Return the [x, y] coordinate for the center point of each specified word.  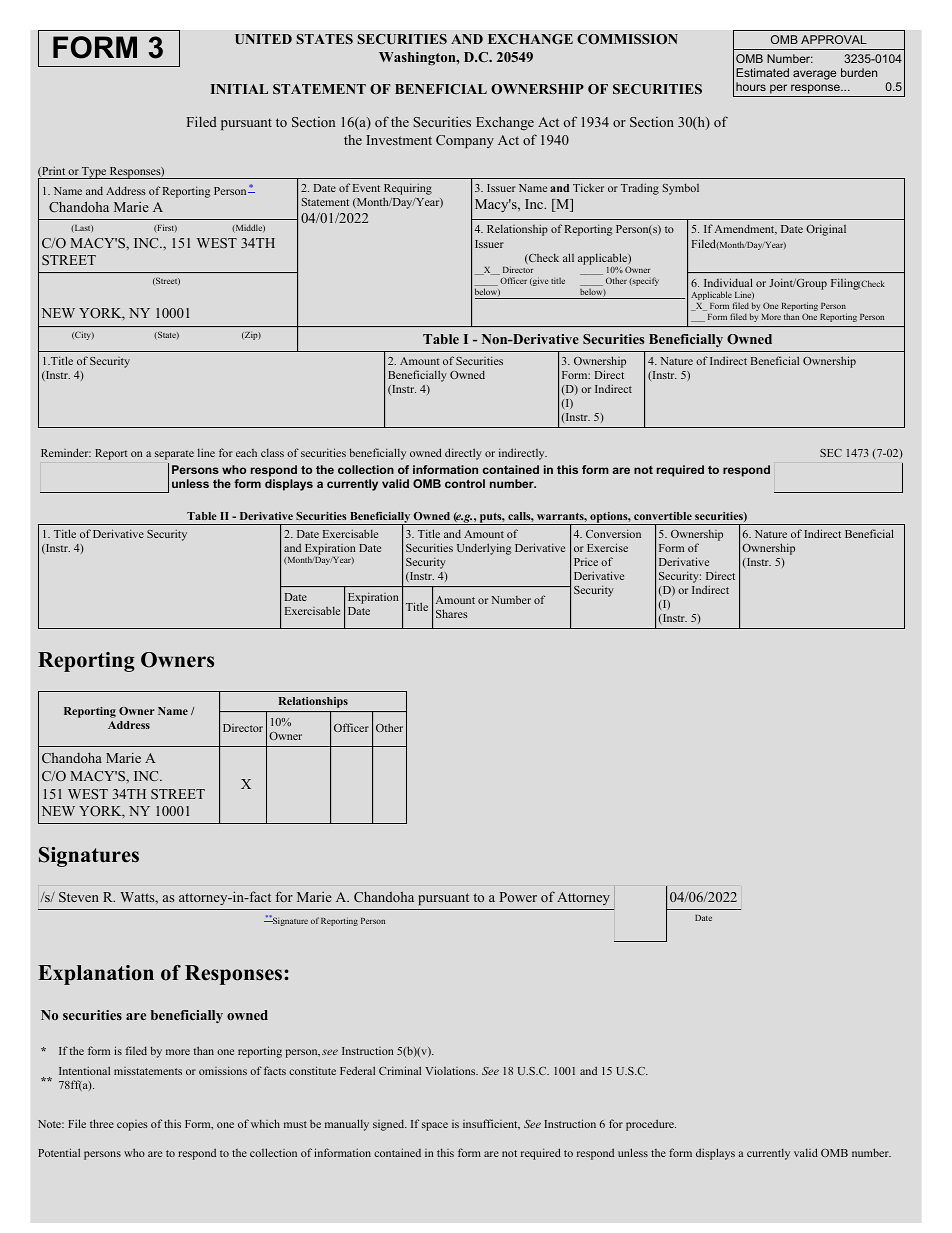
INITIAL [239, 89]
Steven [79, 897]
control [465, 483]
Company [465, 141]
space [435, 1126]
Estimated [762, 72]
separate [174, 455]
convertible [663, 516]
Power [518, 897]
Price [586, 562]
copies [132, 1125]
